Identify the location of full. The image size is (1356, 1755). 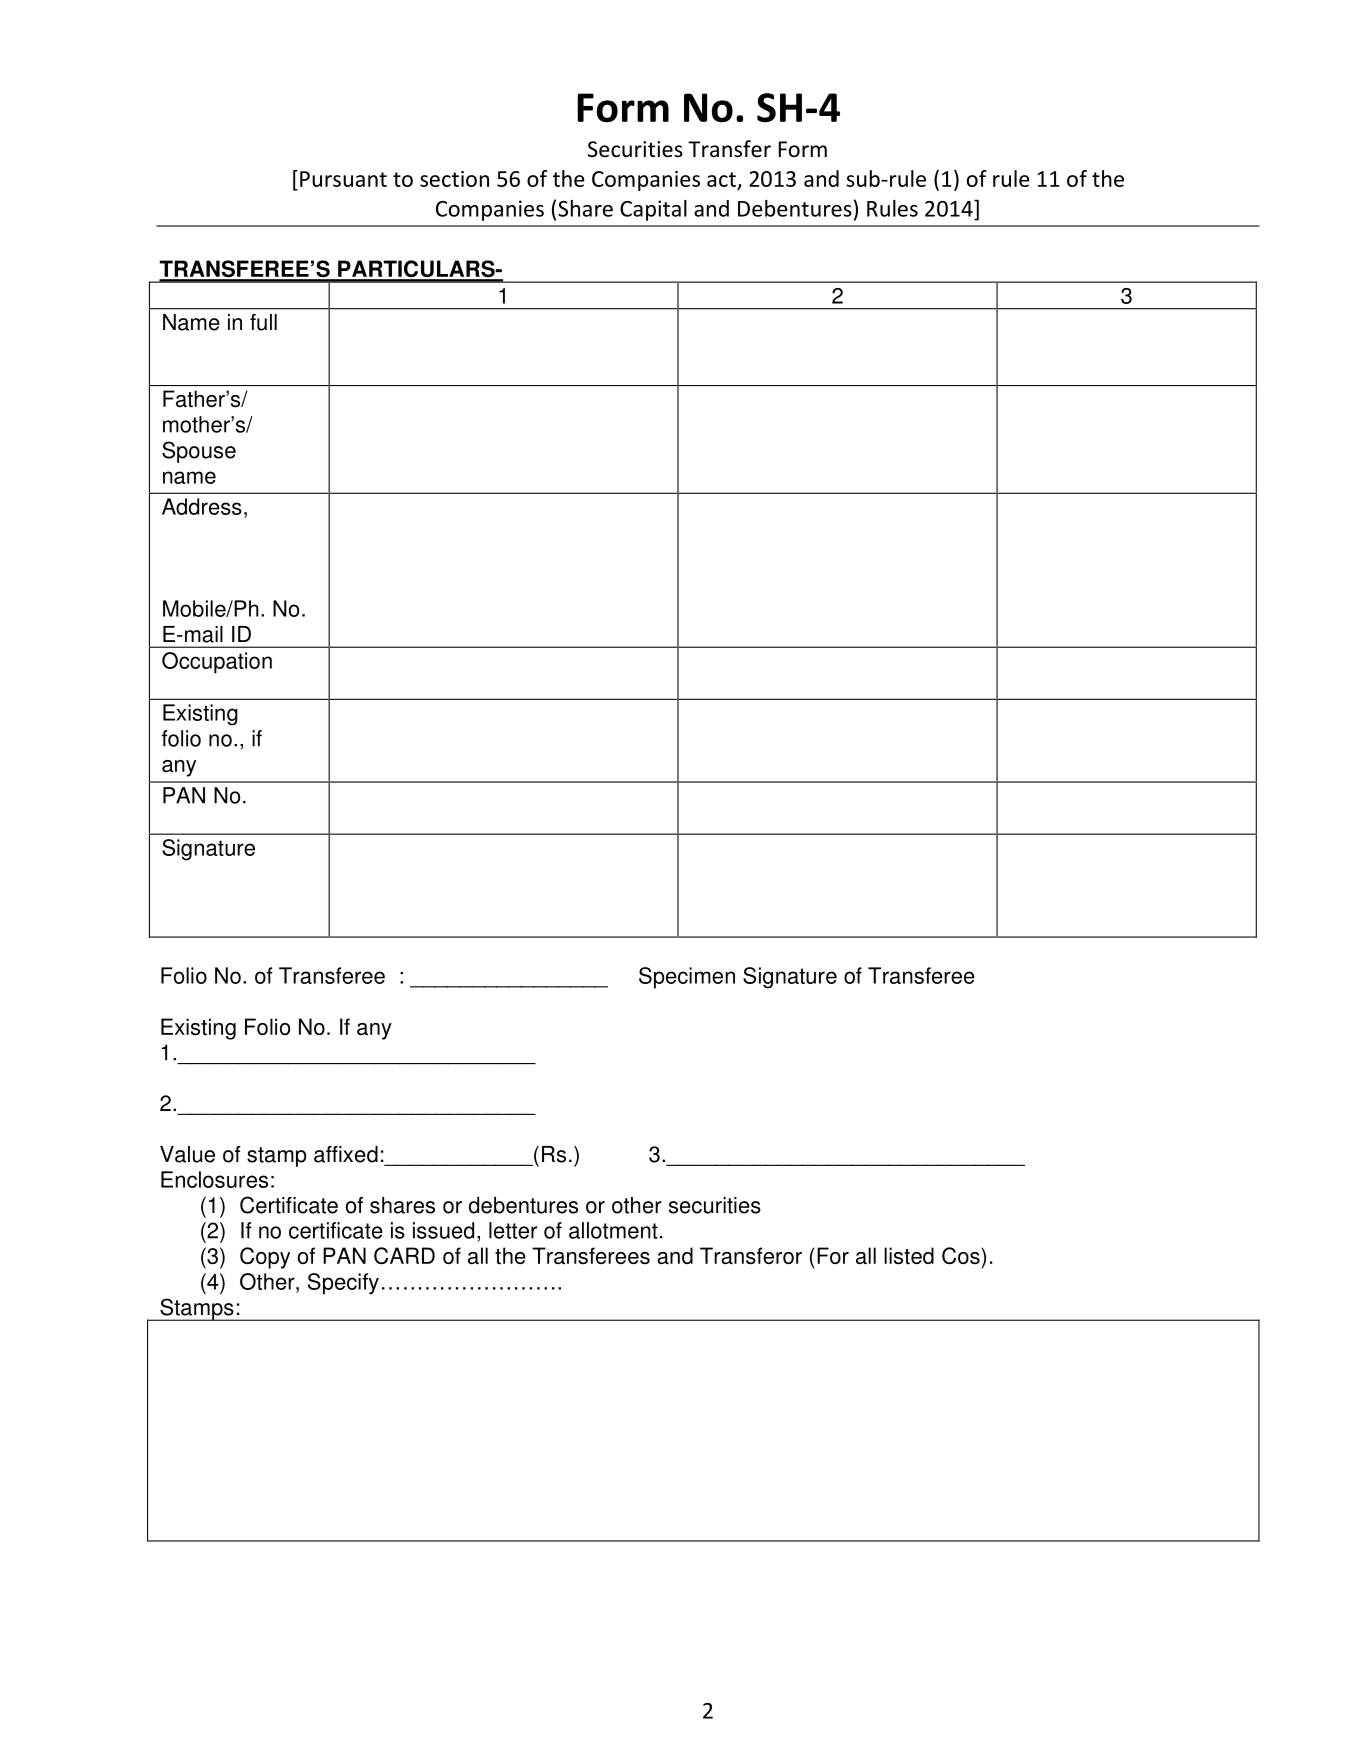
(263, 322).
